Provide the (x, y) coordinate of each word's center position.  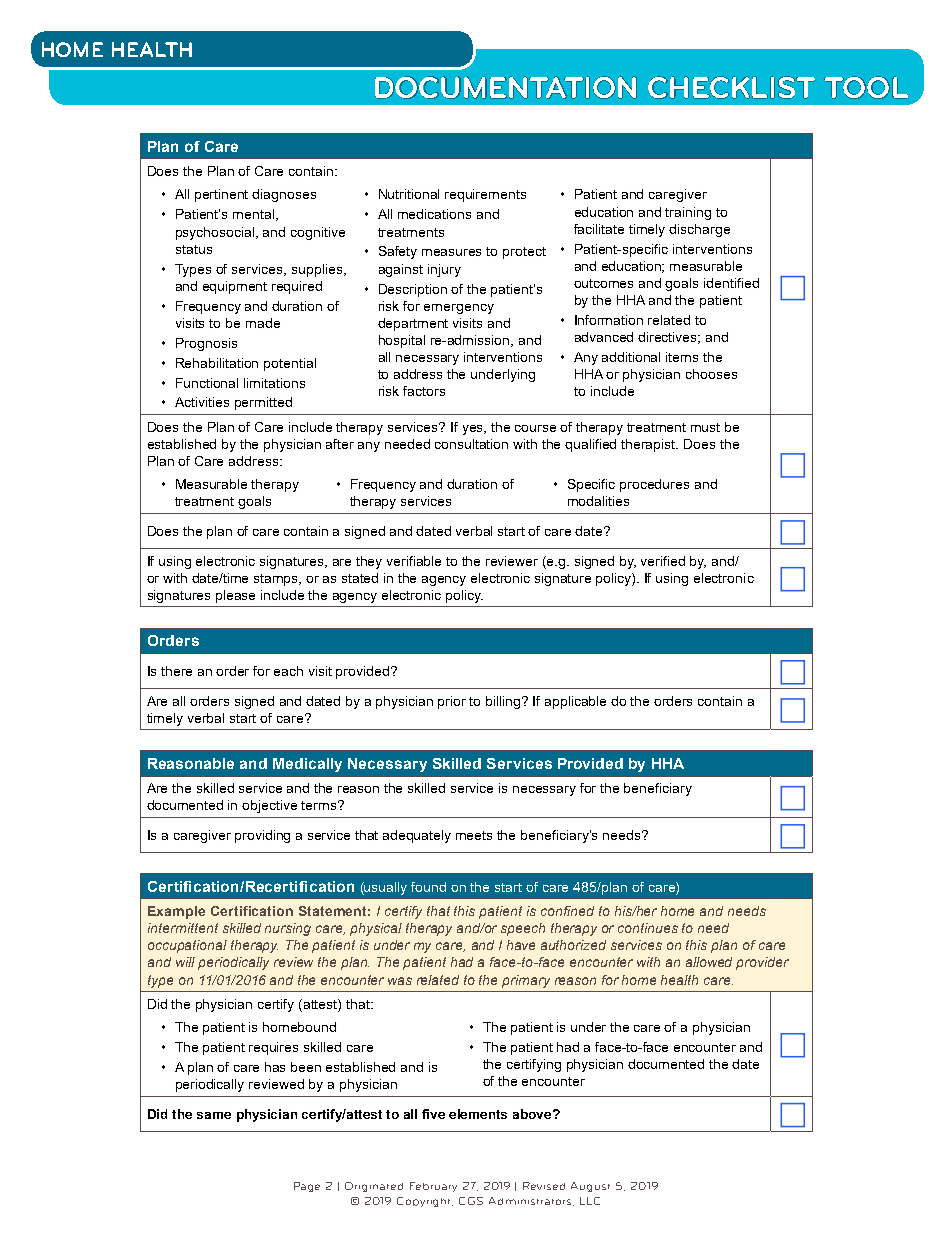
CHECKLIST (731, 87)
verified (663, 561)
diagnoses (284, 195)
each (288, 671)
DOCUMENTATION (506, 87)
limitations (274, 383)
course (535, 428)
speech (523, 929)
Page (307, 1187)
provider (762, 963)
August (590, 1187)
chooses (711, 374)
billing (504, 702)
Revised (544, 1186)
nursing (288, 929)
